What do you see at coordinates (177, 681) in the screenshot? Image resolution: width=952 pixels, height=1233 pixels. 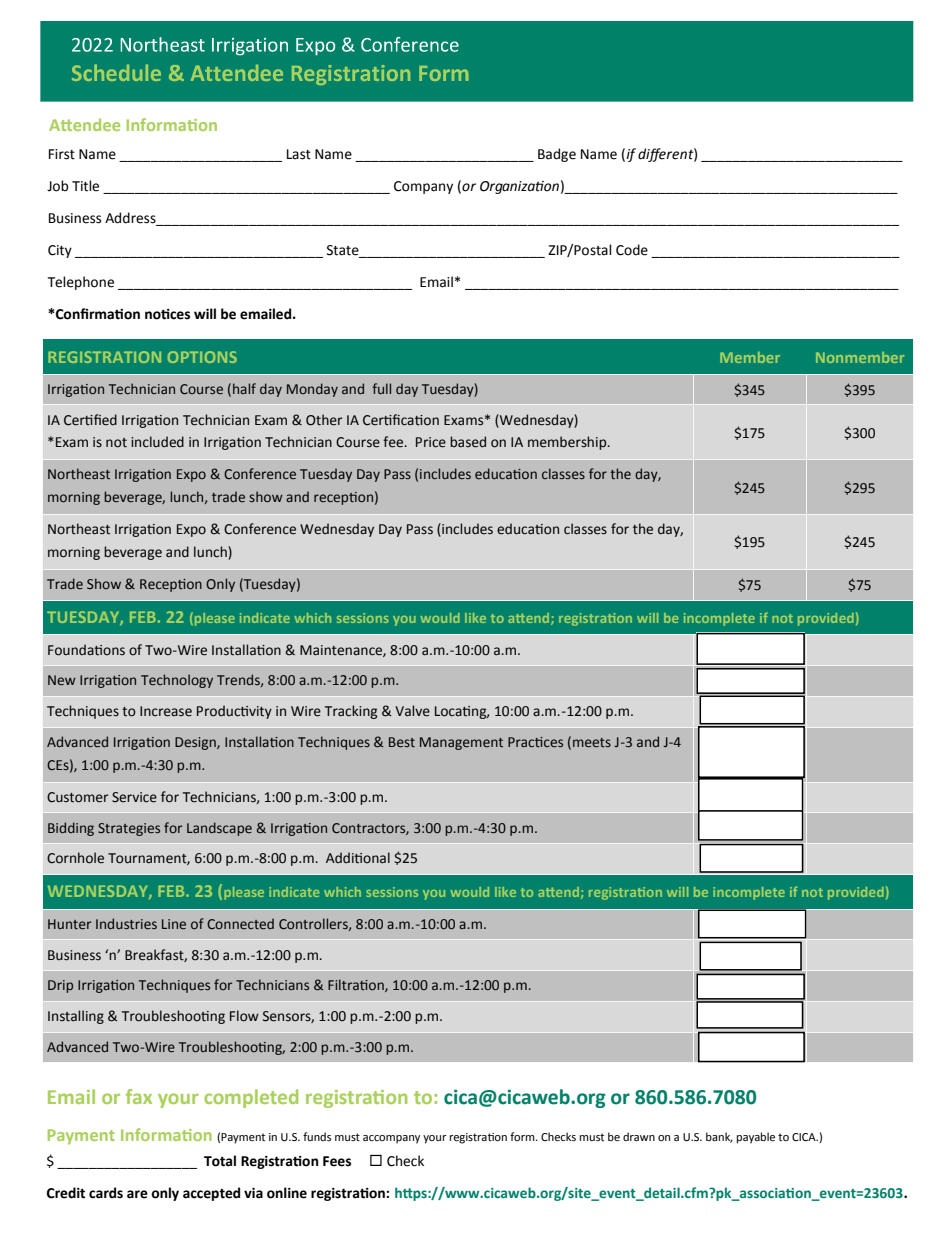 I see `Technology` at bounding box center [177, 681].
